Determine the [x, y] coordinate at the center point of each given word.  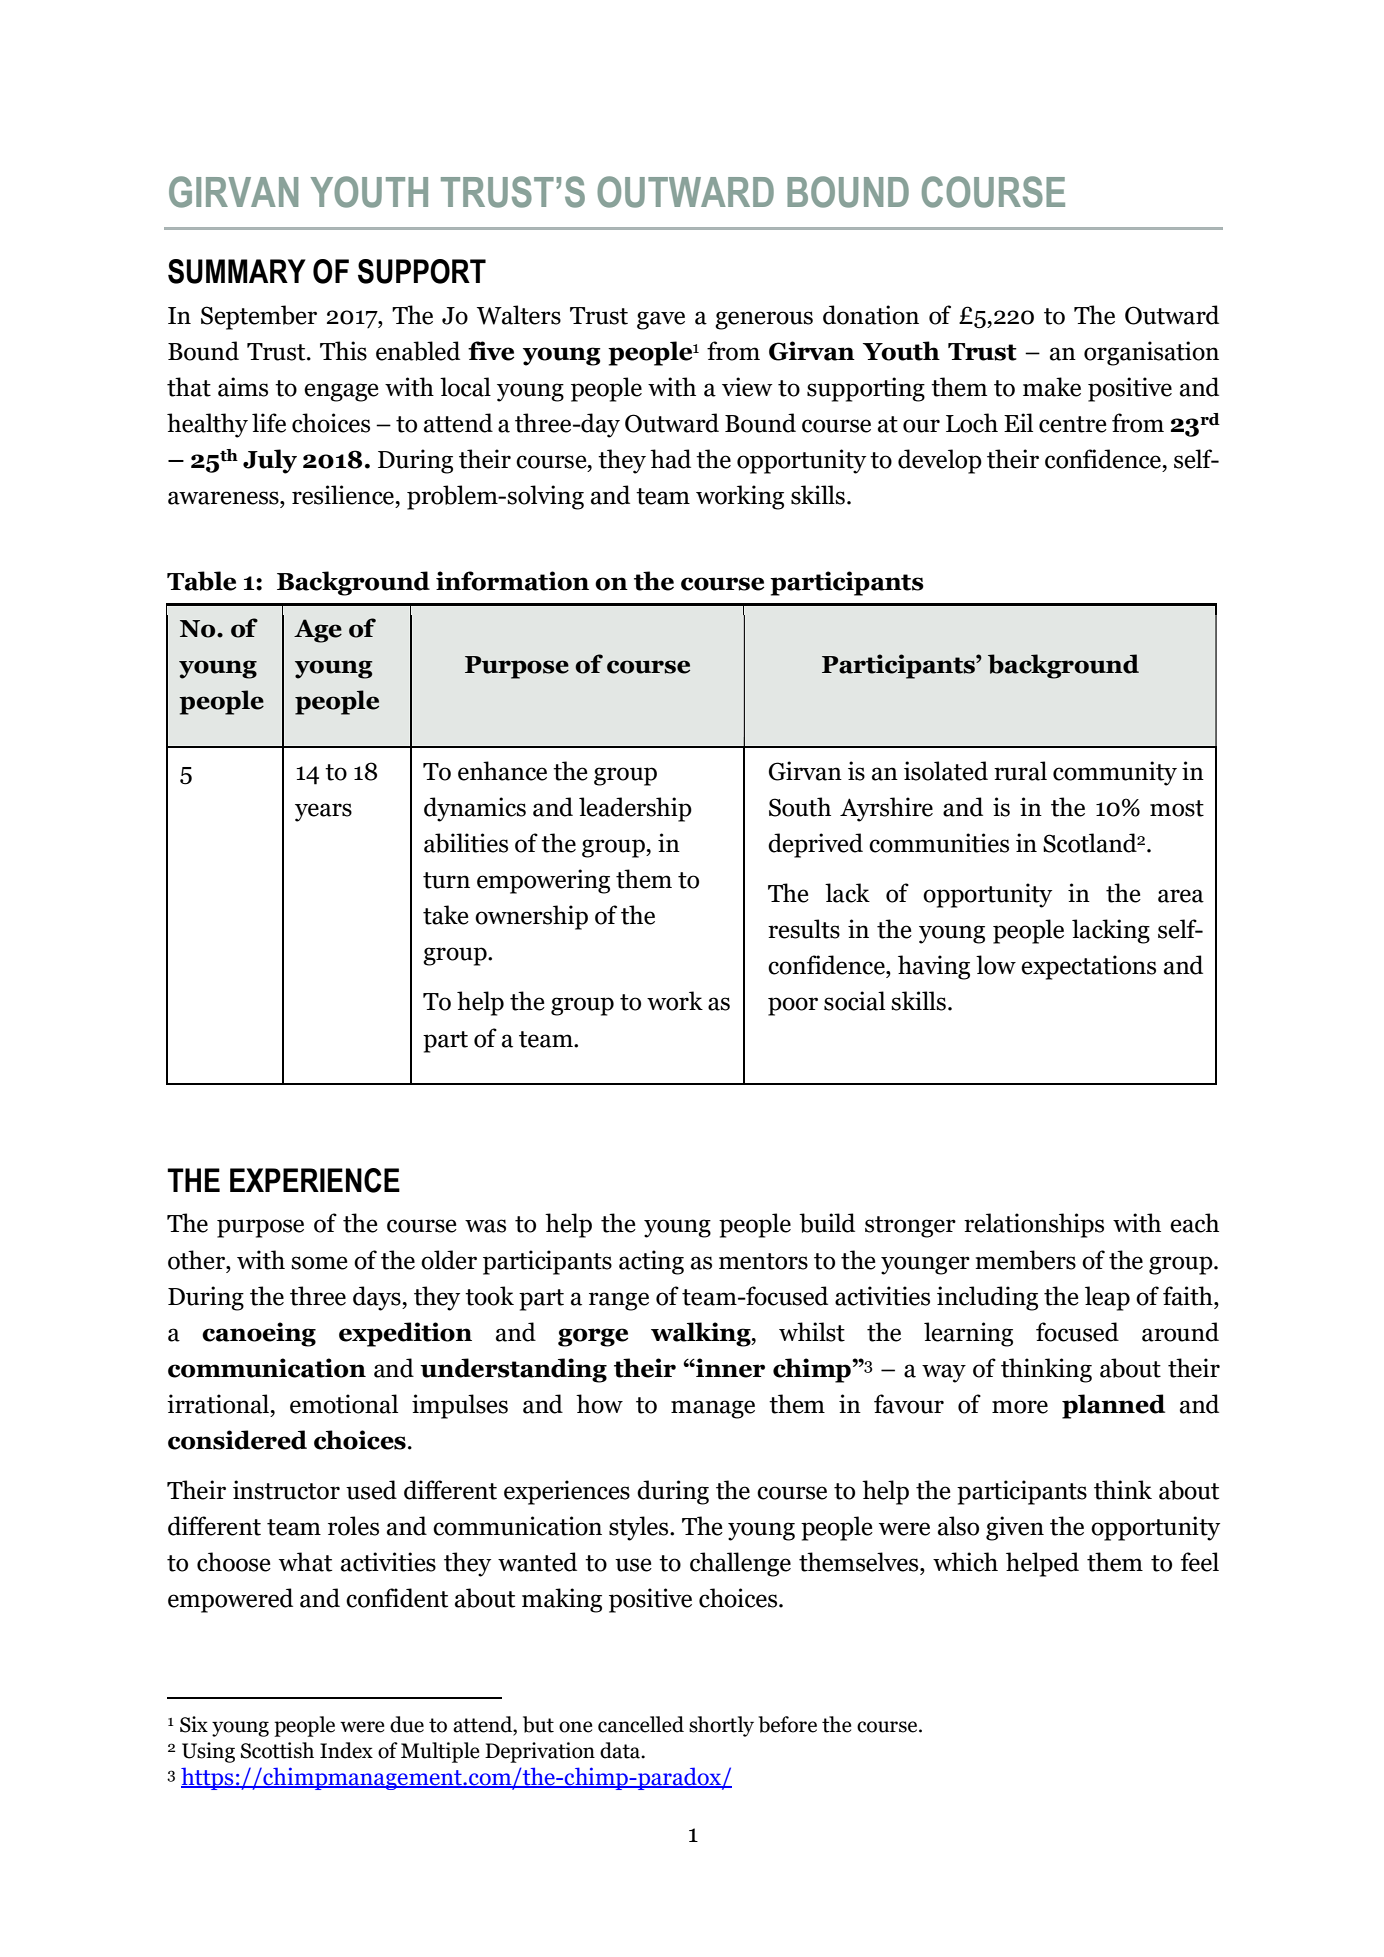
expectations [1088, 967]
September [259, 317]
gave [661, 320]
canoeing [259, 1334]
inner [729, 1368]
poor [793, 1006]
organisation [1151, 353]
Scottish [277, 1750]
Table [201, 581]
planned [1113, 1406]
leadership [635, 809]
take [446, 915]
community [1115, 773]
